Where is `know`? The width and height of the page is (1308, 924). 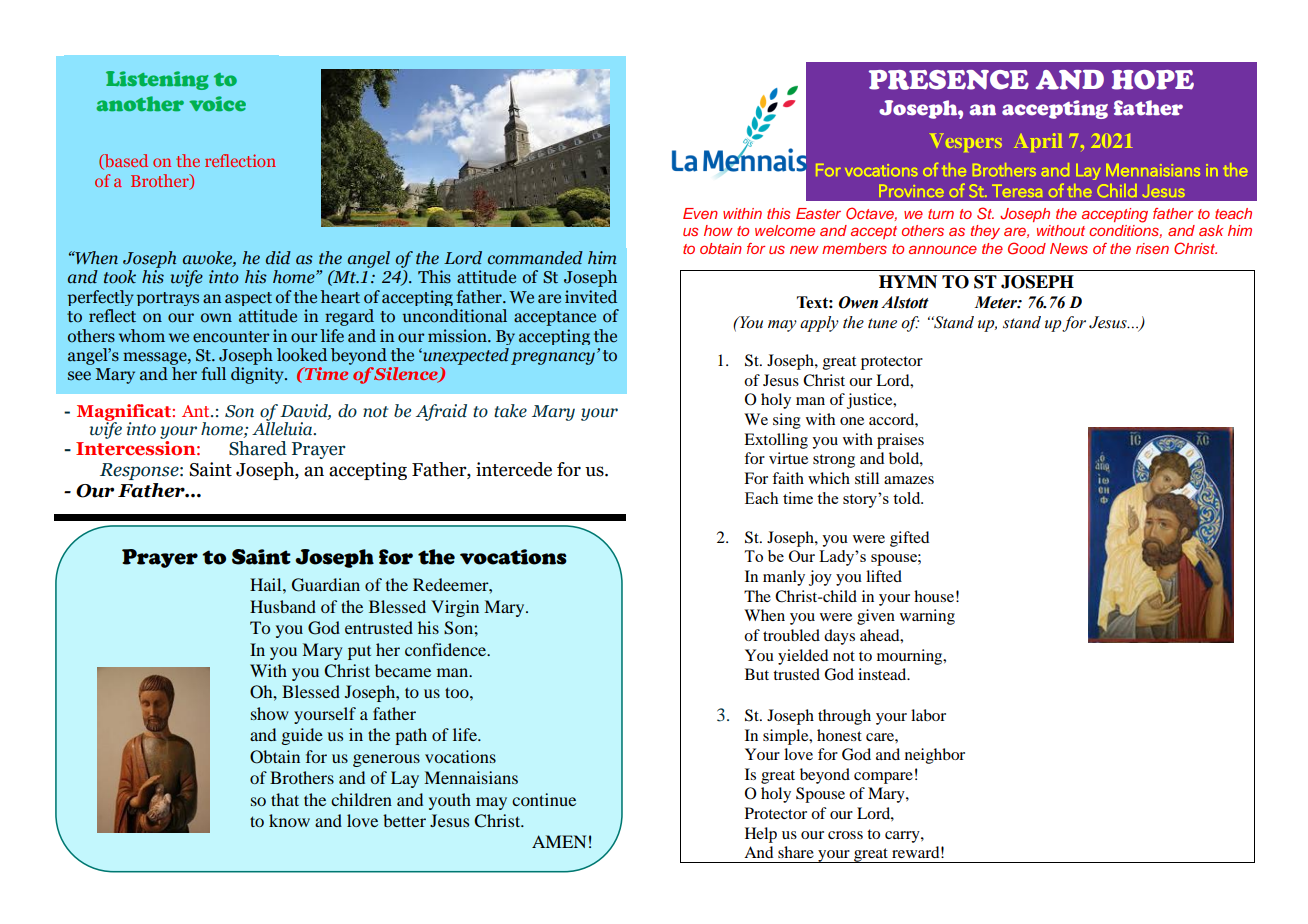 know is located at coordinates (289, 820).
